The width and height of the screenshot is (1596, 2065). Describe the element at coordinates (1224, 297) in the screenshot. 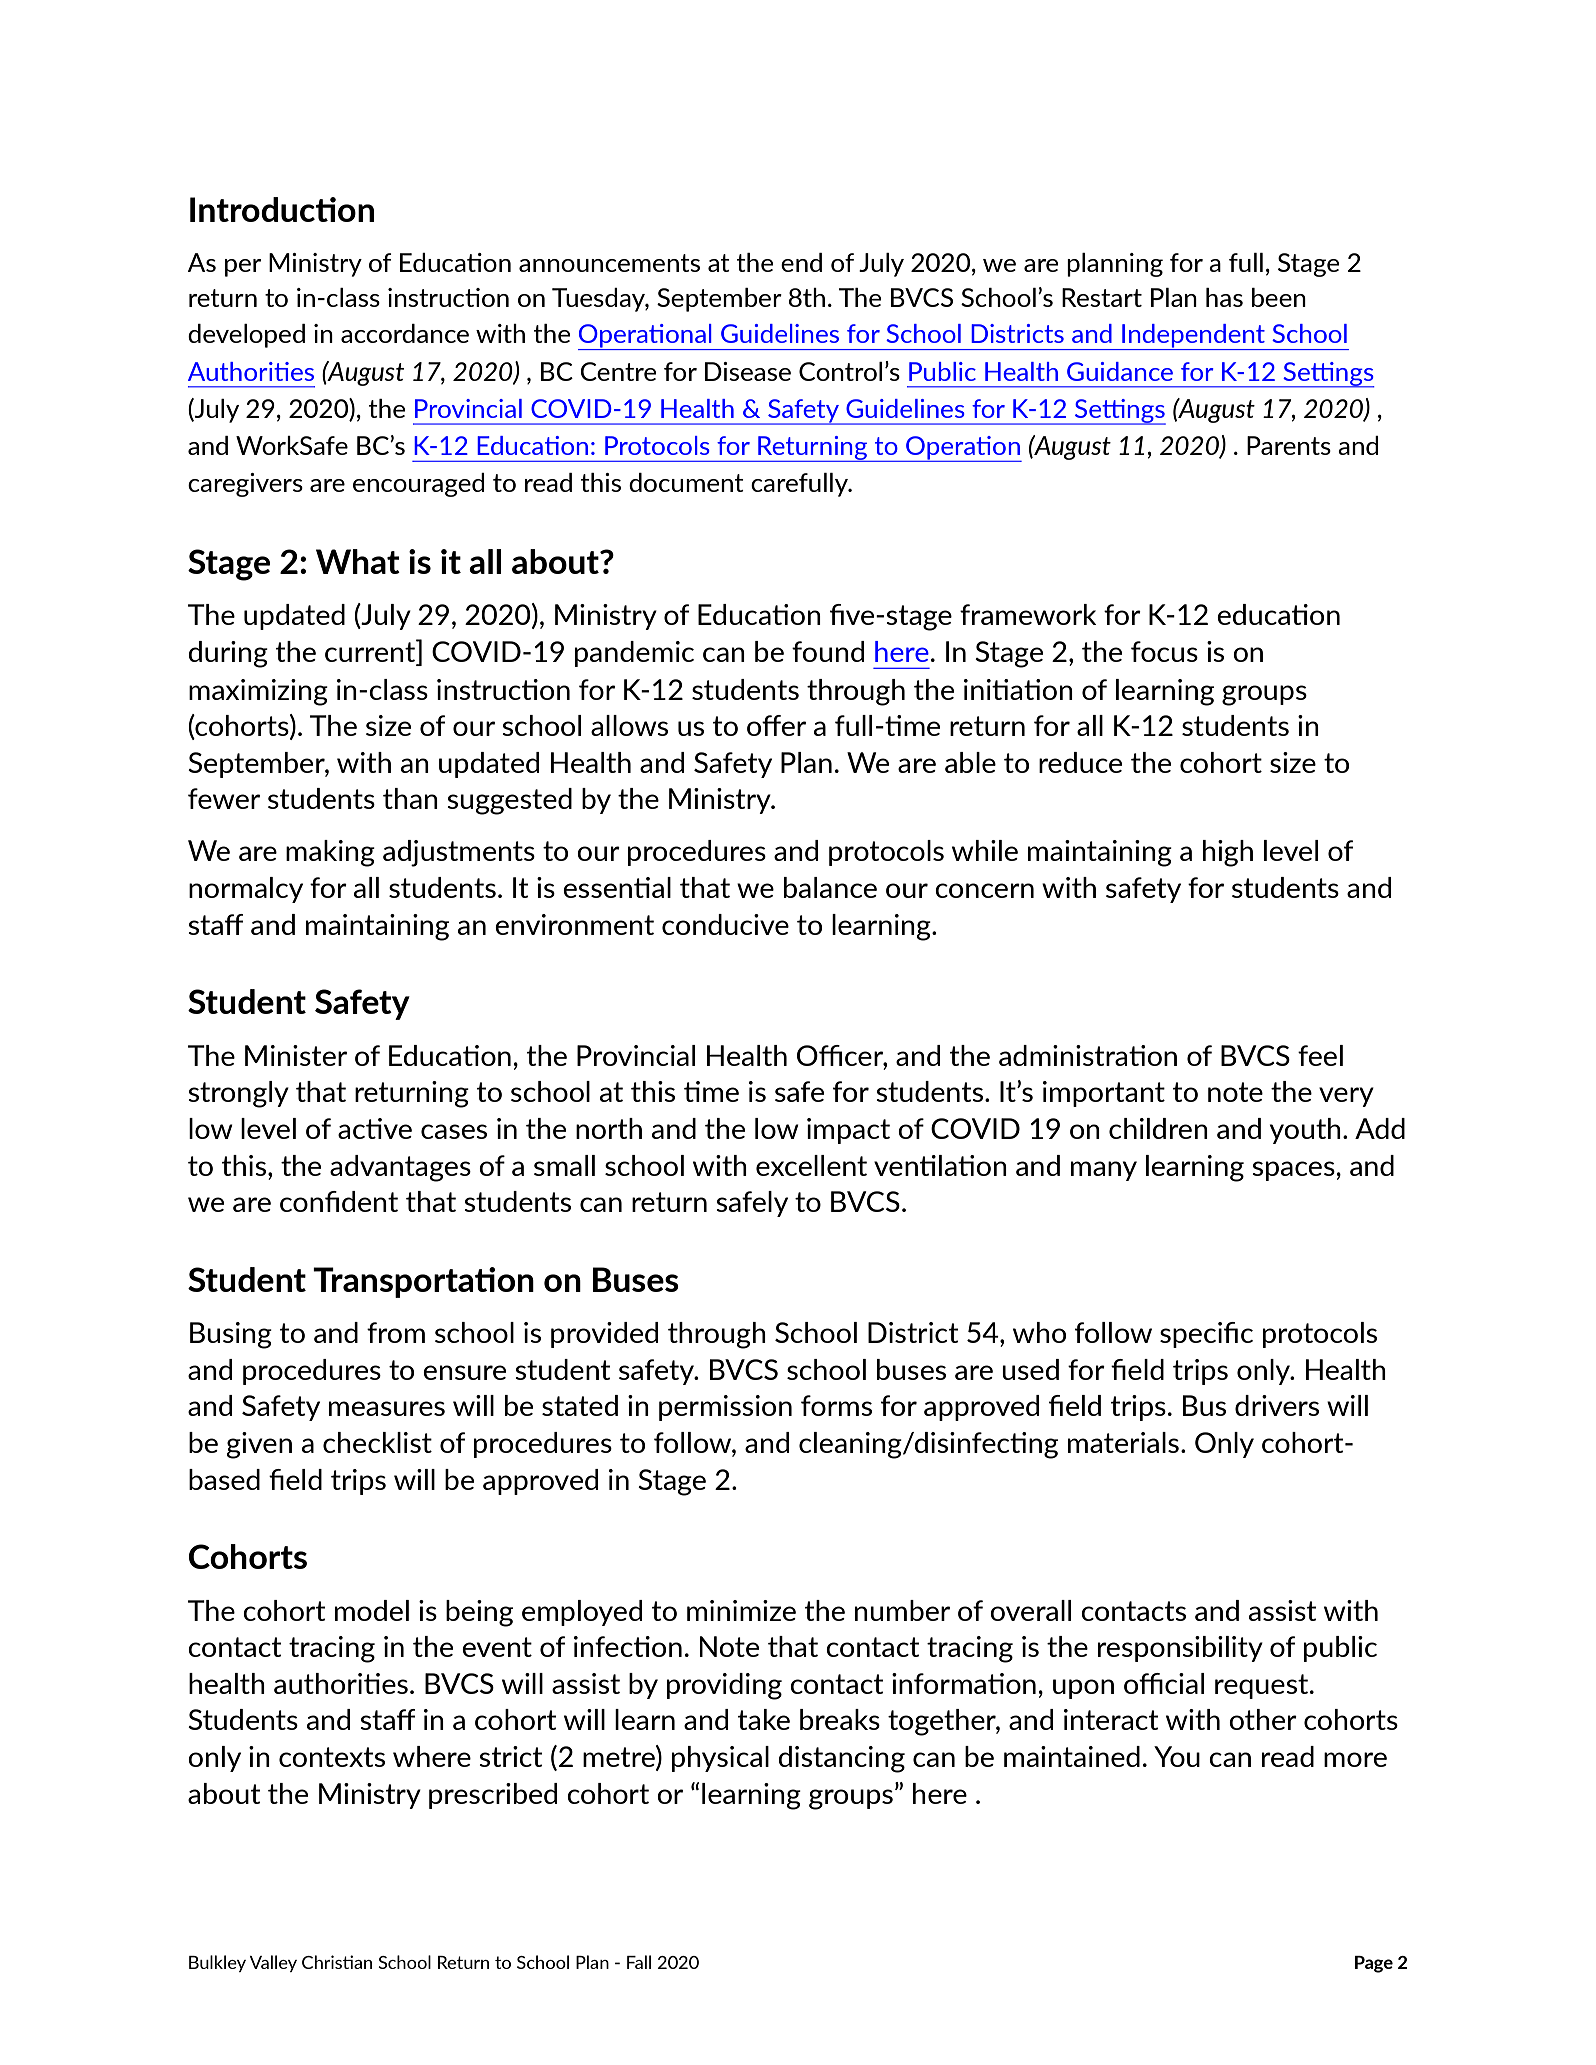

I see `has` at that location.
